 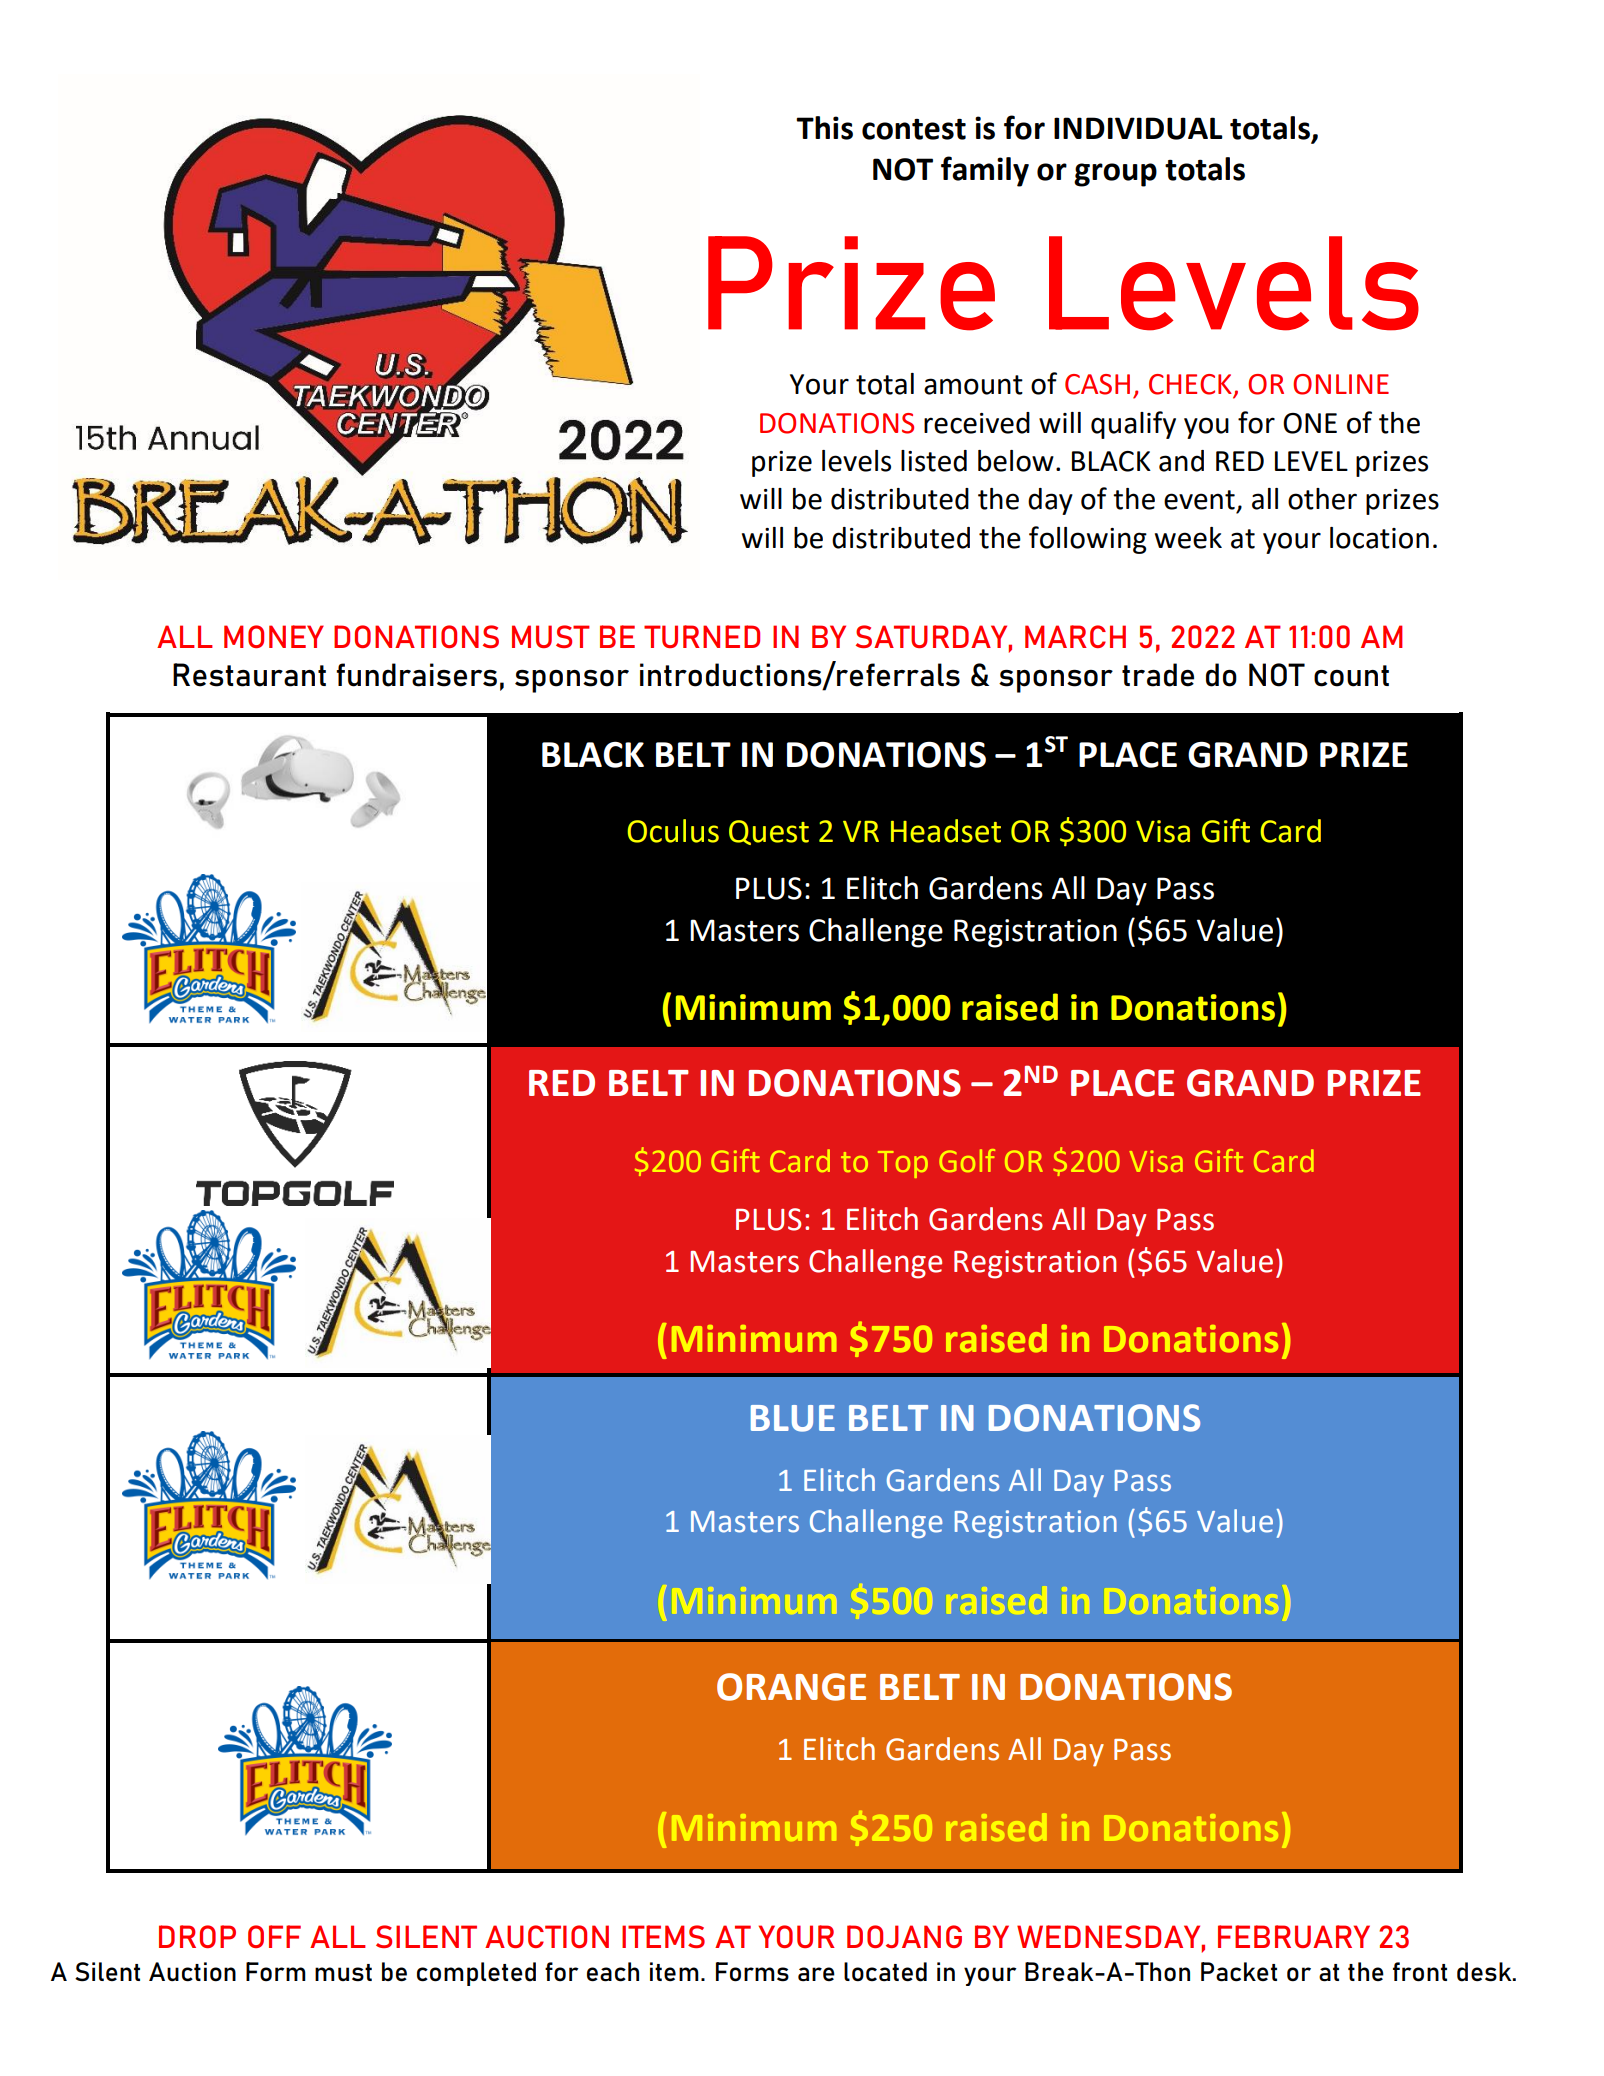 What do you see at coordinates (673, 831) in the screenshot?
I see `Oculus` at bounding box center [673, 831].
